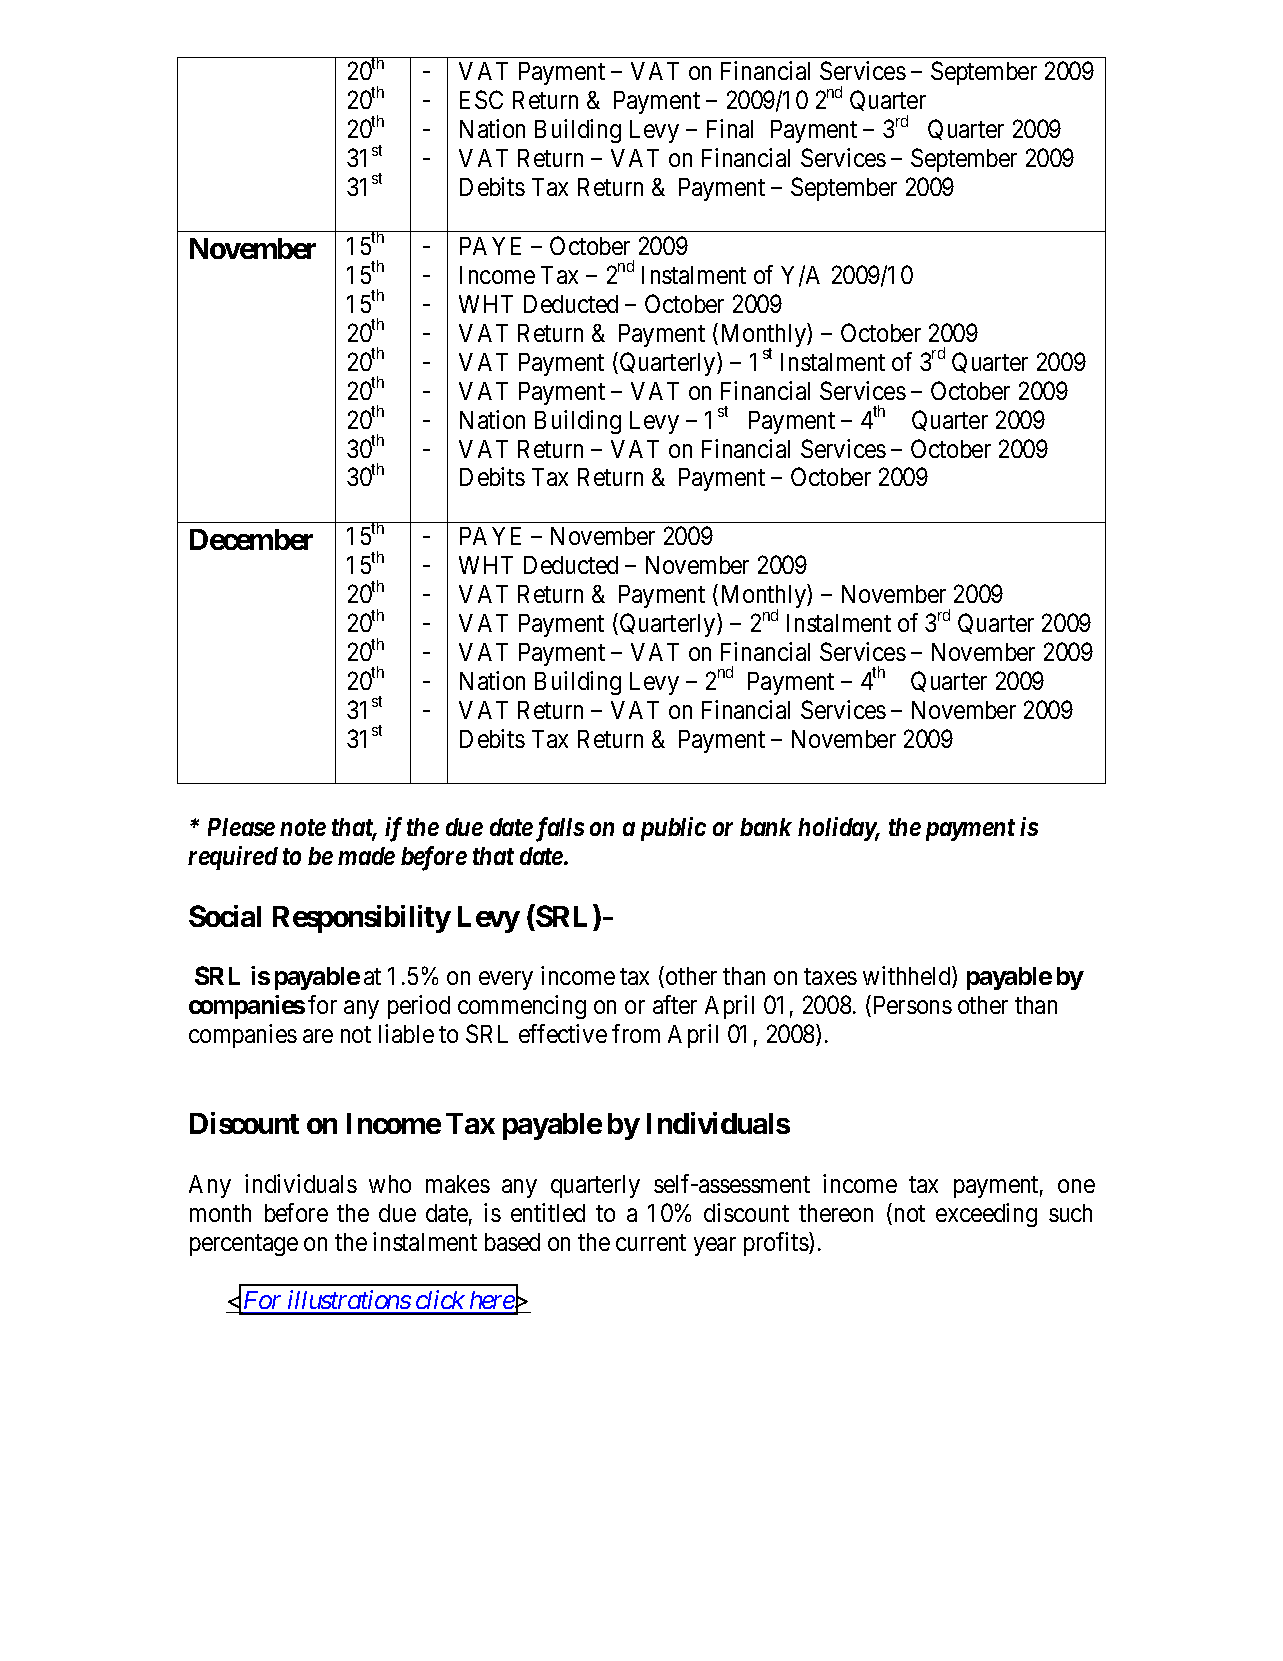 The height and width of the image is (1661, 1283). I want to click on note, so click(303, 827).
